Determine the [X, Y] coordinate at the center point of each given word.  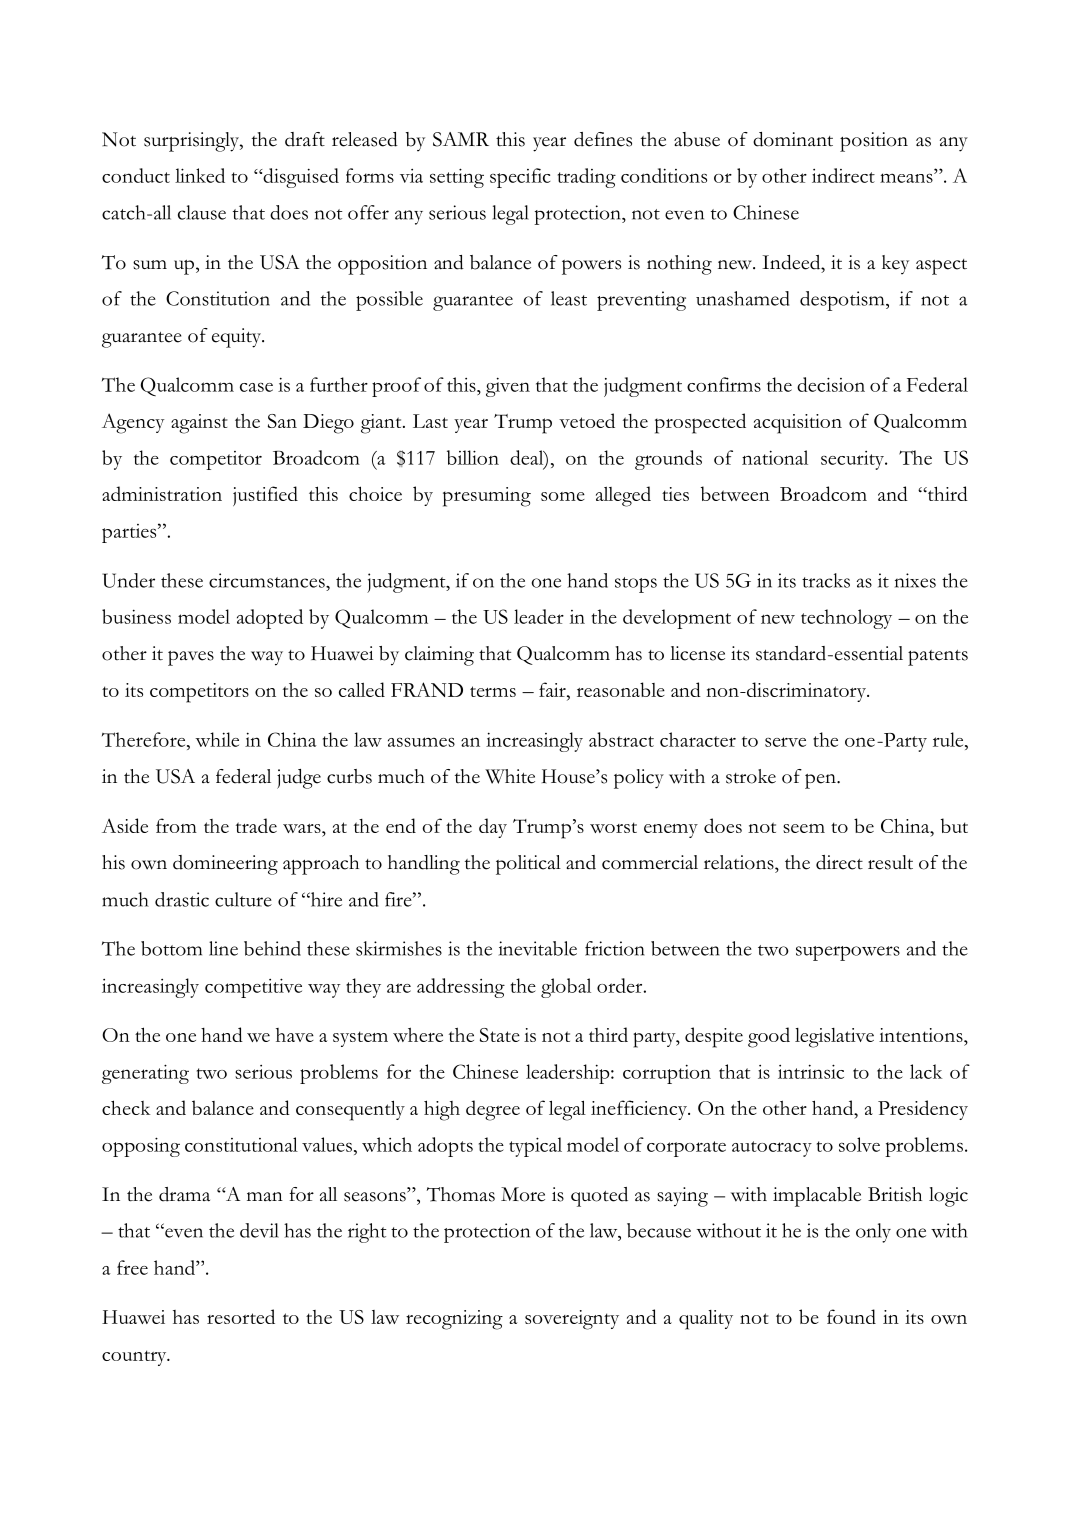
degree [493, 1110]
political [528, 865]
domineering [225, 865]
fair [553, 691]
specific [520, 178]
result [890, 862]
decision [831, 384]
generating [145, 1074]
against [199, 424]
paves [191, 658]
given [508, 387]
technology [846, 619]
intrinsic [811, 1071]
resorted [241, 1316]
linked [200, 175]
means [907, 178]
